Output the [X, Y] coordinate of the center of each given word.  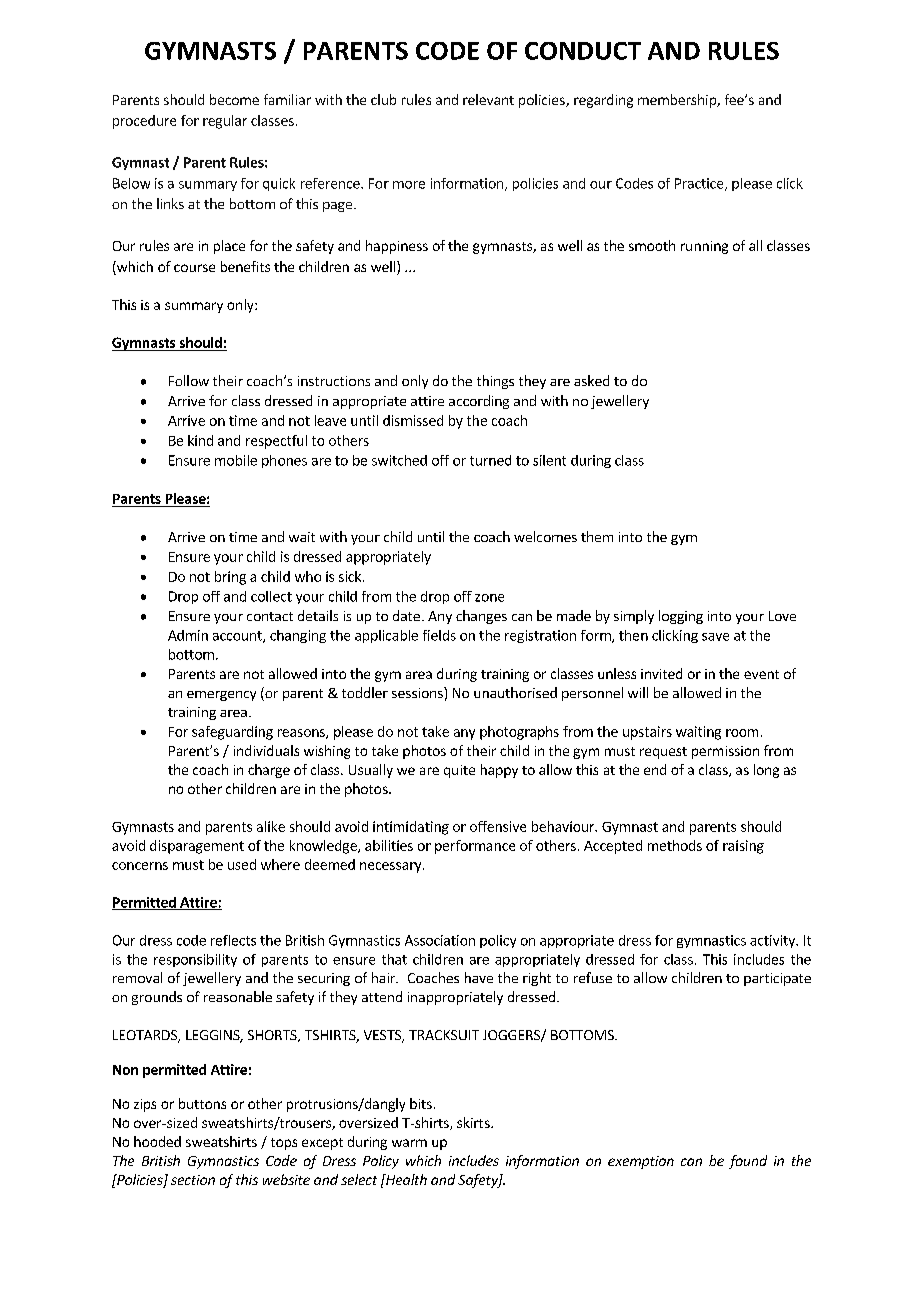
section [193, 1180]
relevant [488, 99]
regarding [603, 101]
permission [725, 752]
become [234, 99]
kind [200, 440]
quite [459, 771]
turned [490, 460]
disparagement [197, 847]
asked [591, 380]
